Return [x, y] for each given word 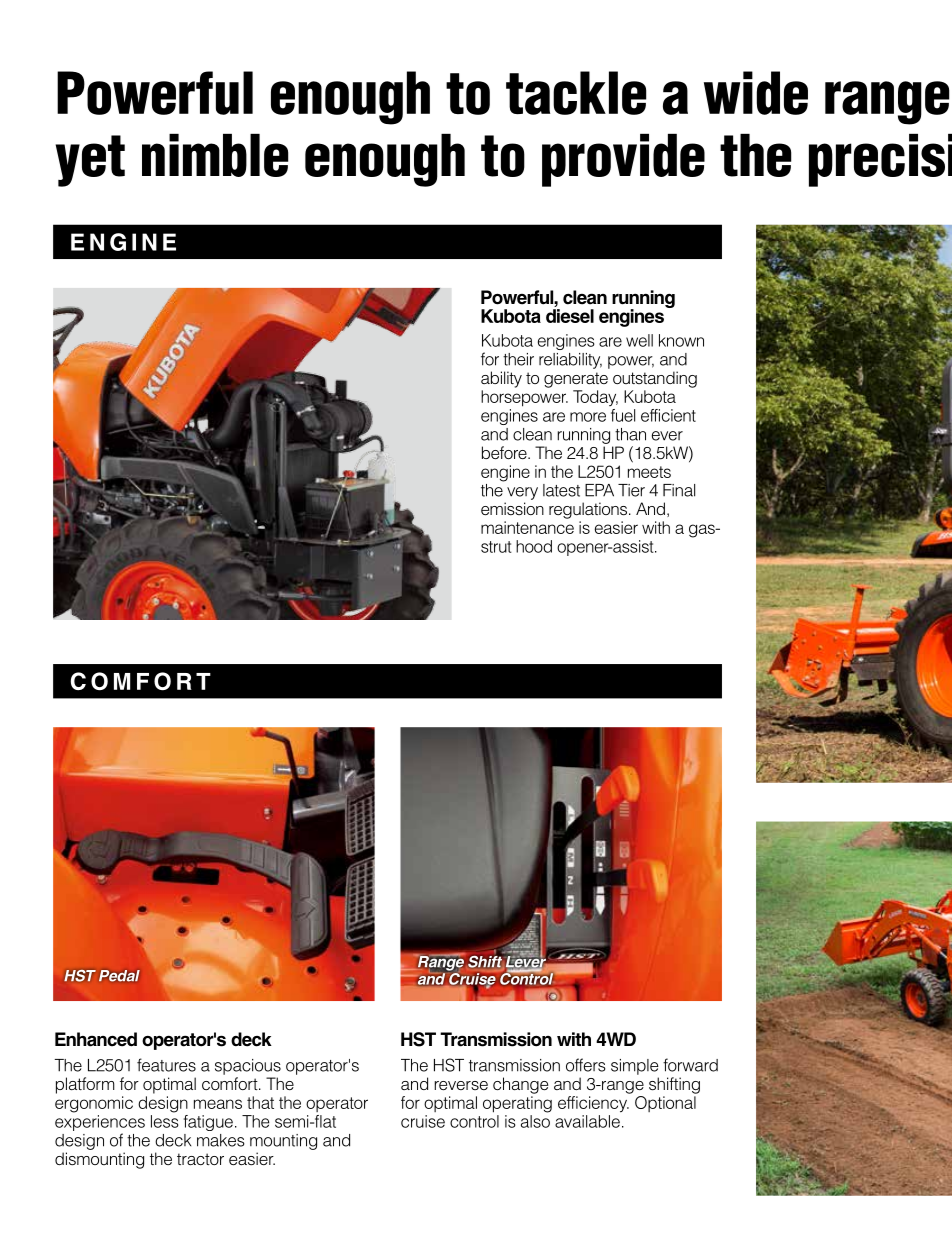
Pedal [119, 976]
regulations [589, 510]
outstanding [655, 379]
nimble [215, 155]
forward [690, 1065]
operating [517, 1104]
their [518, 359]
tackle [576, 93]
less [165, 1121]
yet [90, 161]
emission [512, 509]
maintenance [527, 527]
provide [623, 160]
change [520, 1085]
